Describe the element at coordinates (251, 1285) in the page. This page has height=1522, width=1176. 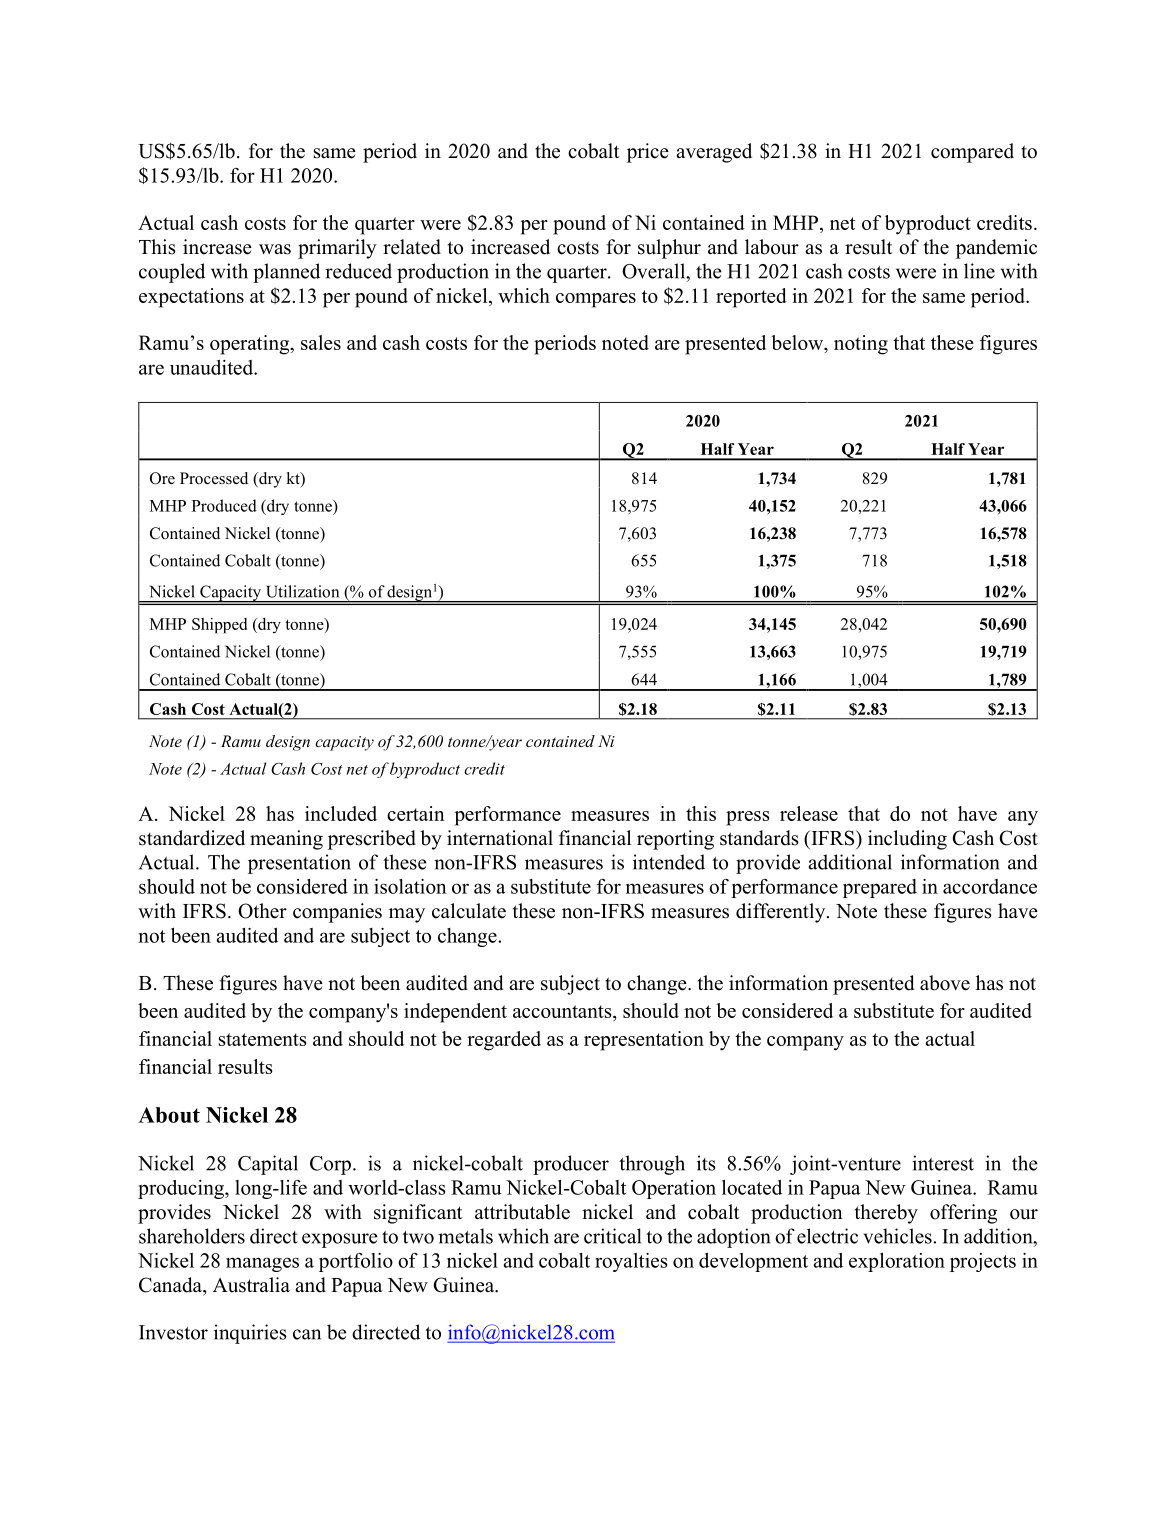
I see `Australia` at that location.
